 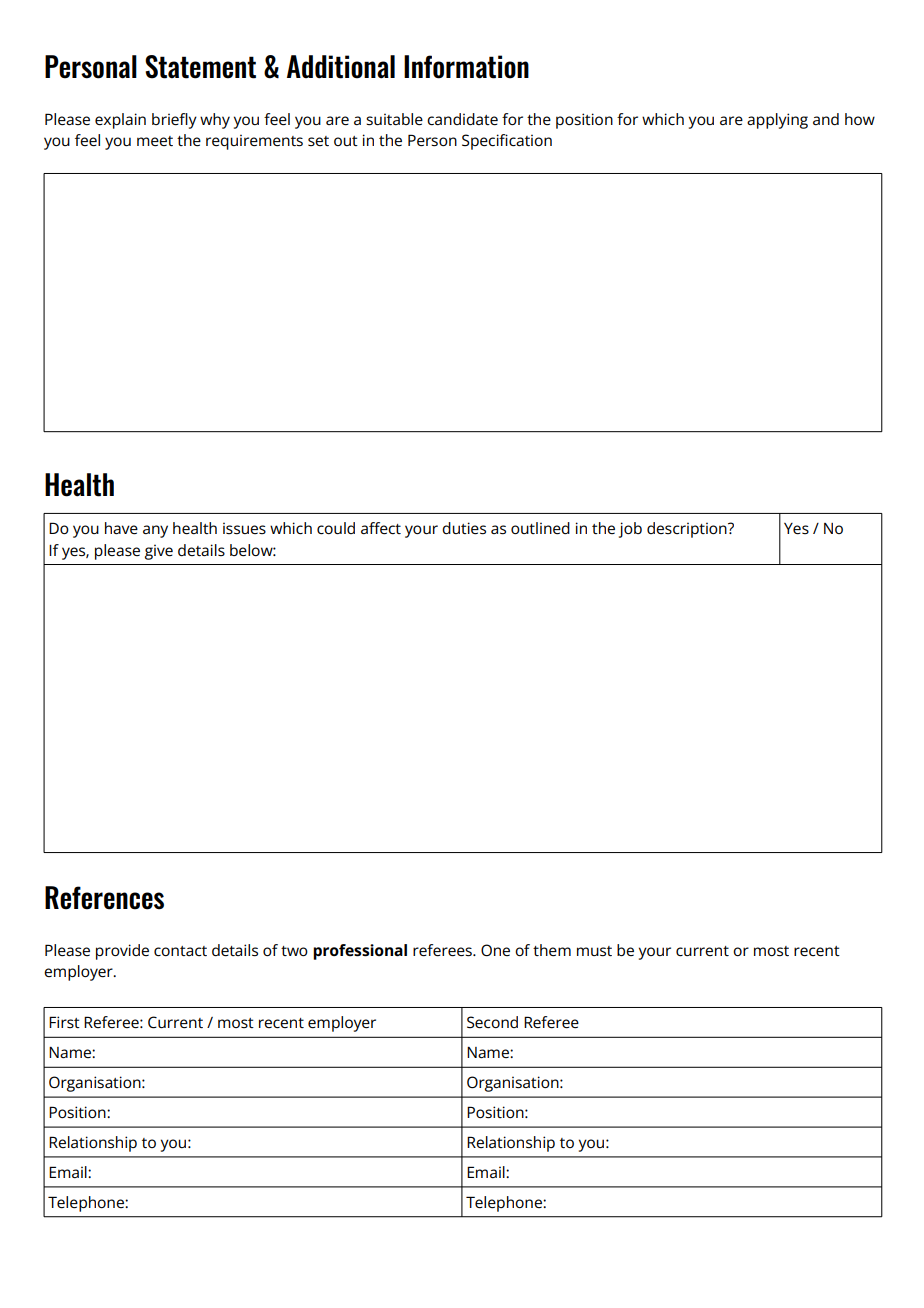 What do you see at coordinates (688, 530) in the screenshot?
I see `description` at bounding box center [688, 530].
